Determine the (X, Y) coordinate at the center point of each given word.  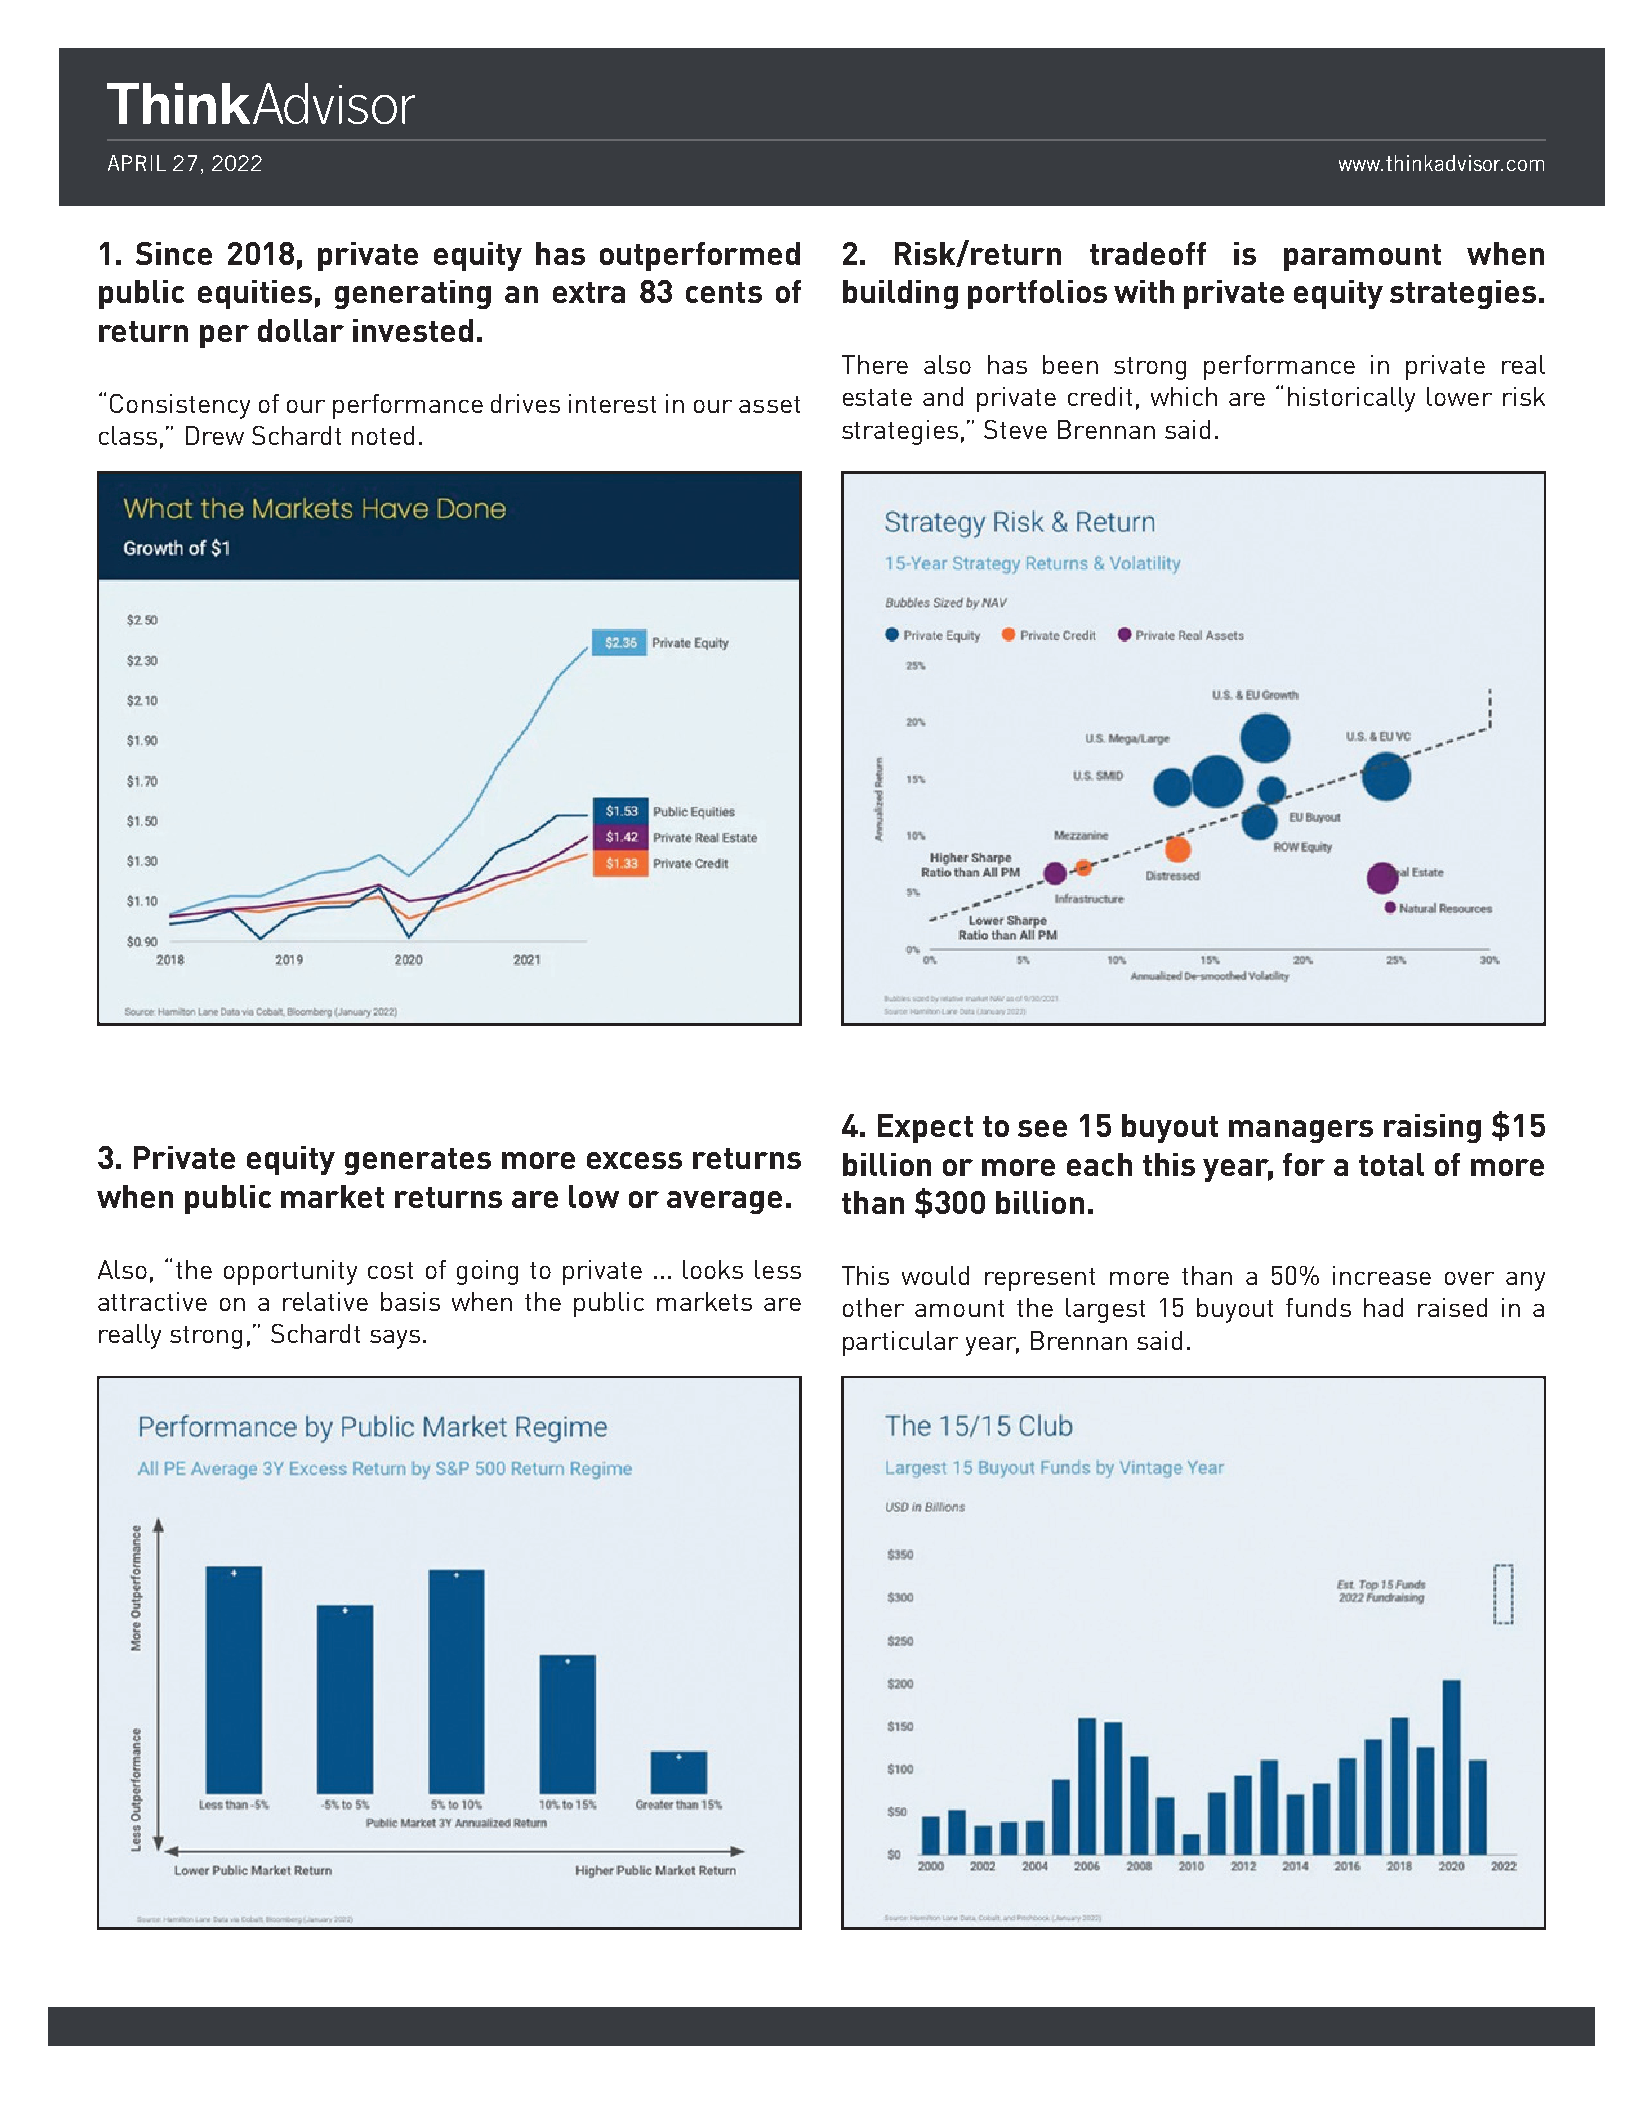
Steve (1015, 429)
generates (418, 1161)
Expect (925, 1128)
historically (1351, 399)
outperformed (700, 256)
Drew (215, 435)
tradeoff (1148, 253)
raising (1432, 1128)
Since (174, 253)
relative (325, 1301)
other (873, 1307)
